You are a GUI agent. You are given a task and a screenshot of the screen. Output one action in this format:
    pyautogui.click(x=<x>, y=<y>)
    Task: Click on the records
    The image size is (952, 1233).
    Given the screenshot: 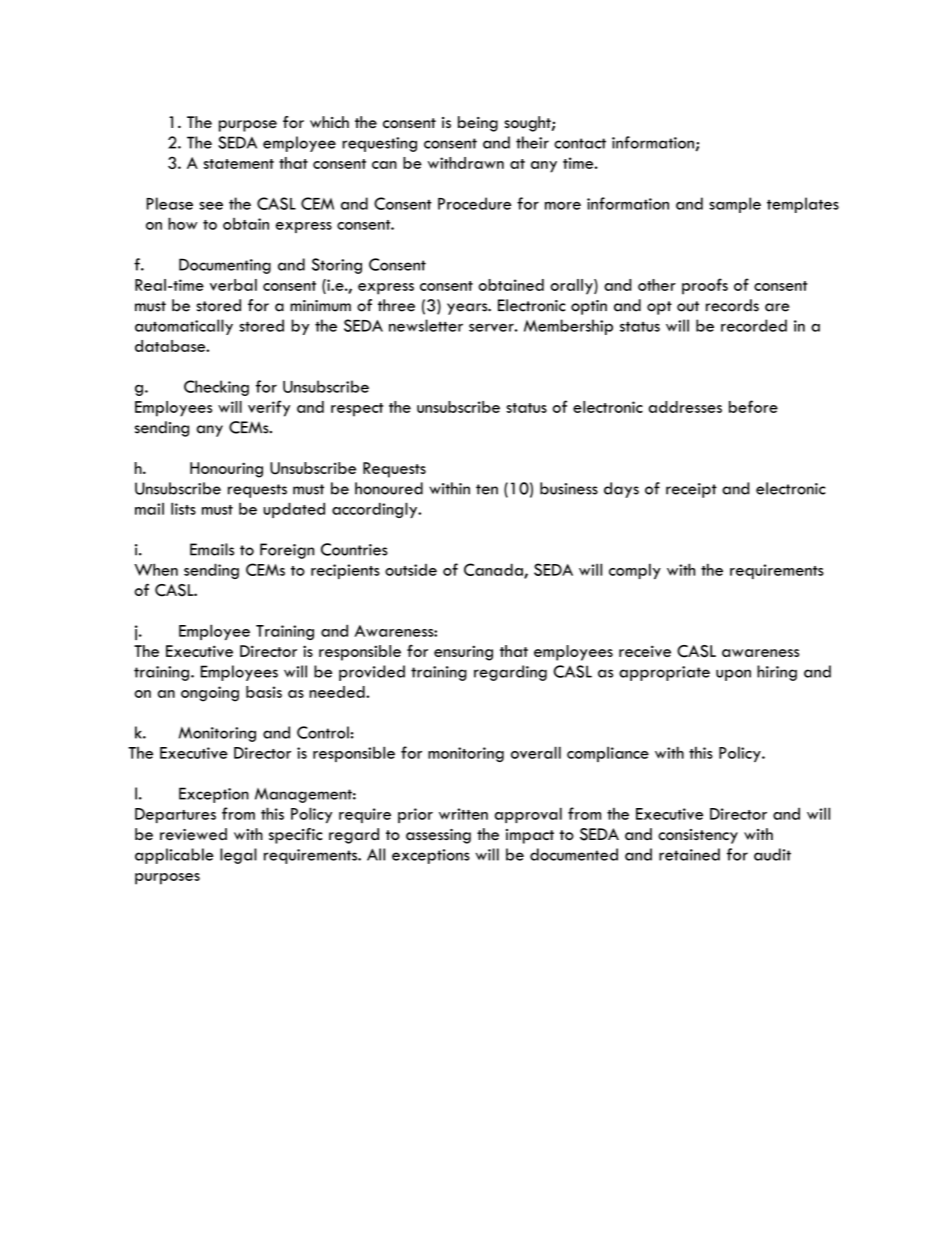 What is the action you would take?
    pyautogui.click(x=732, y=305)
